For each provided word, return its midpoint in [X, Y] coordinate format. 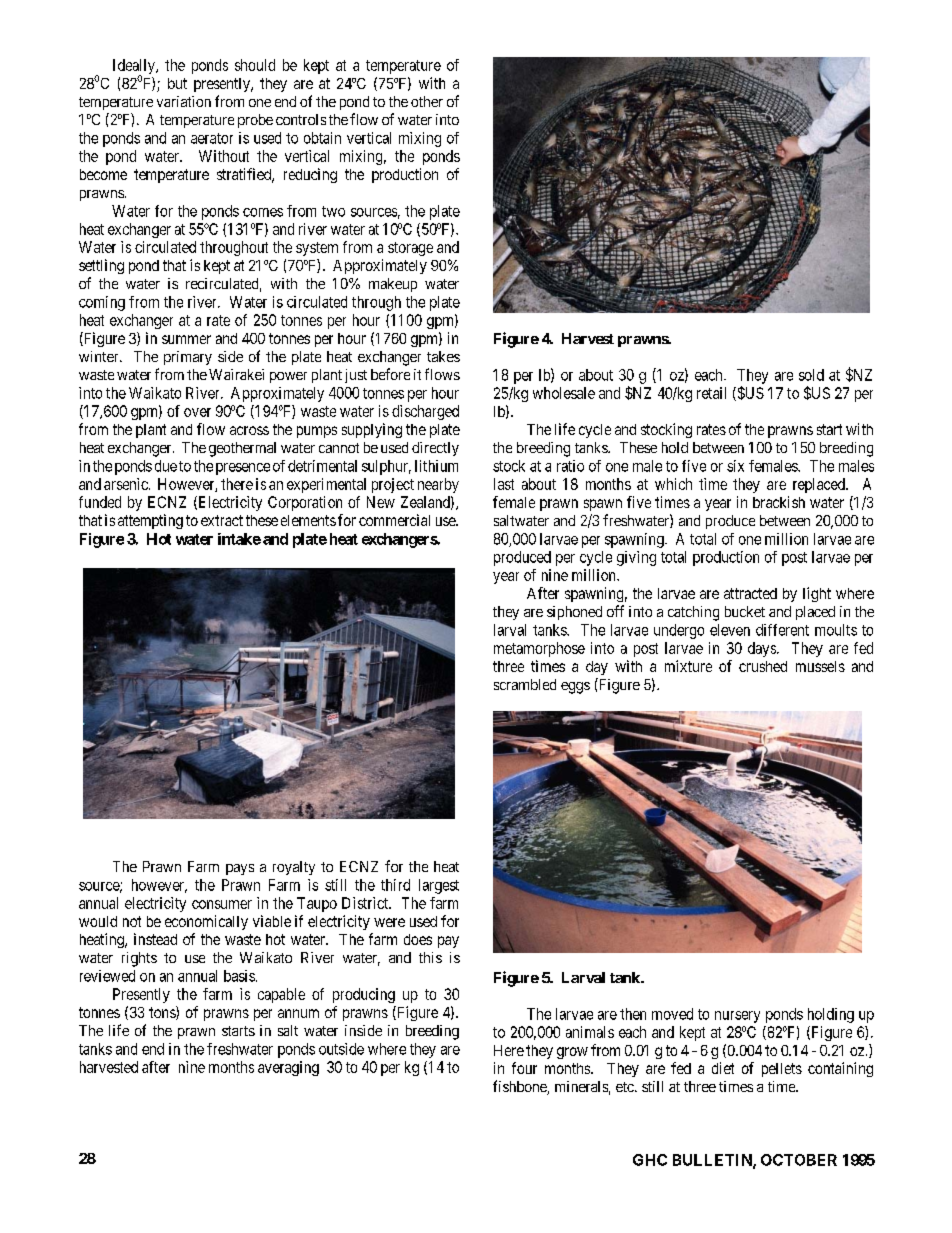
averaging [288, 1068]
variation [184, 101]
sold [811, 375]
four [524, 1068]
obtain [322, 138]
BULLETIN [713, 1161]
